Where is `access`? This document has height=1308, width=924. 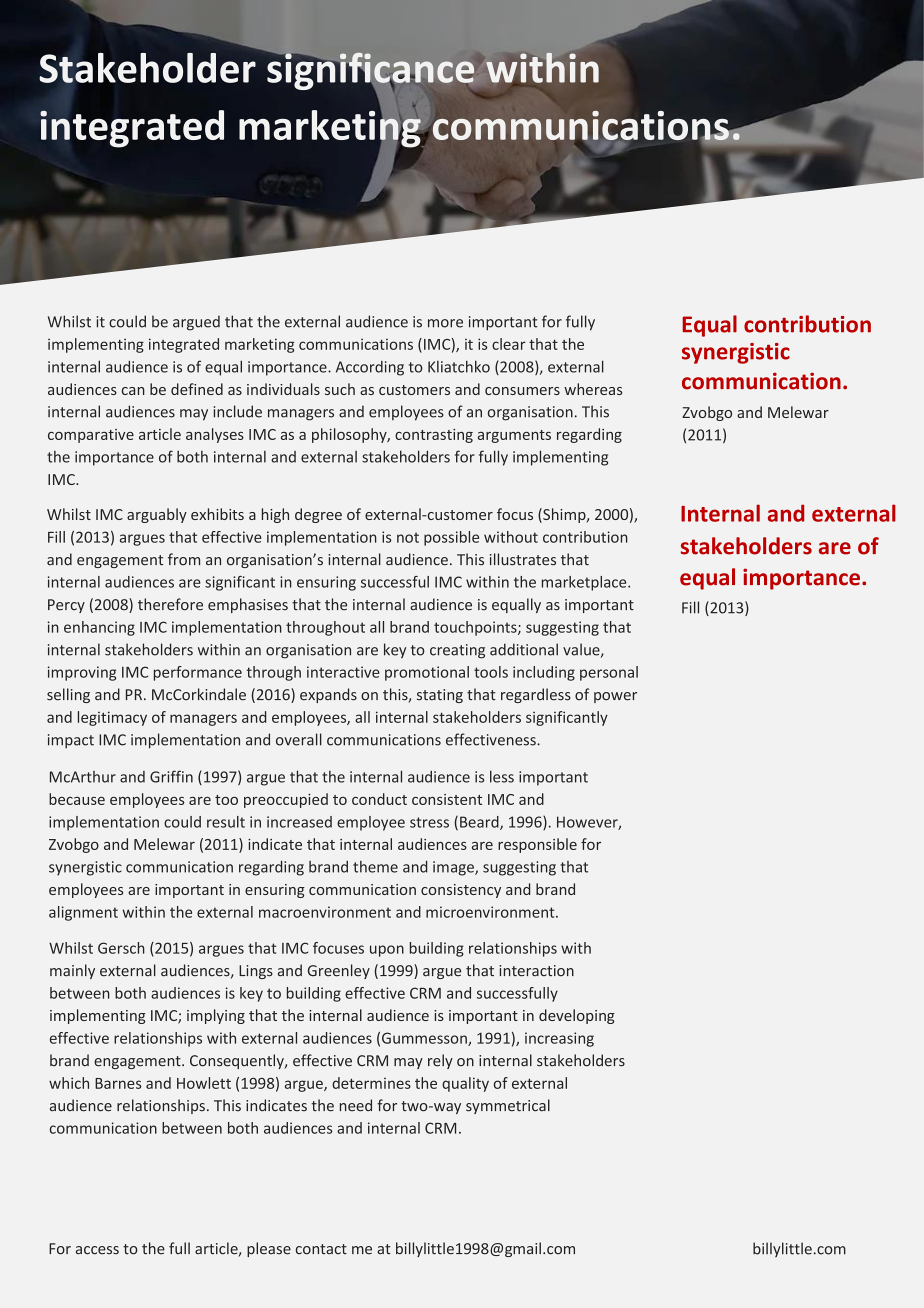
access is located at coordinates (97, 1250).
